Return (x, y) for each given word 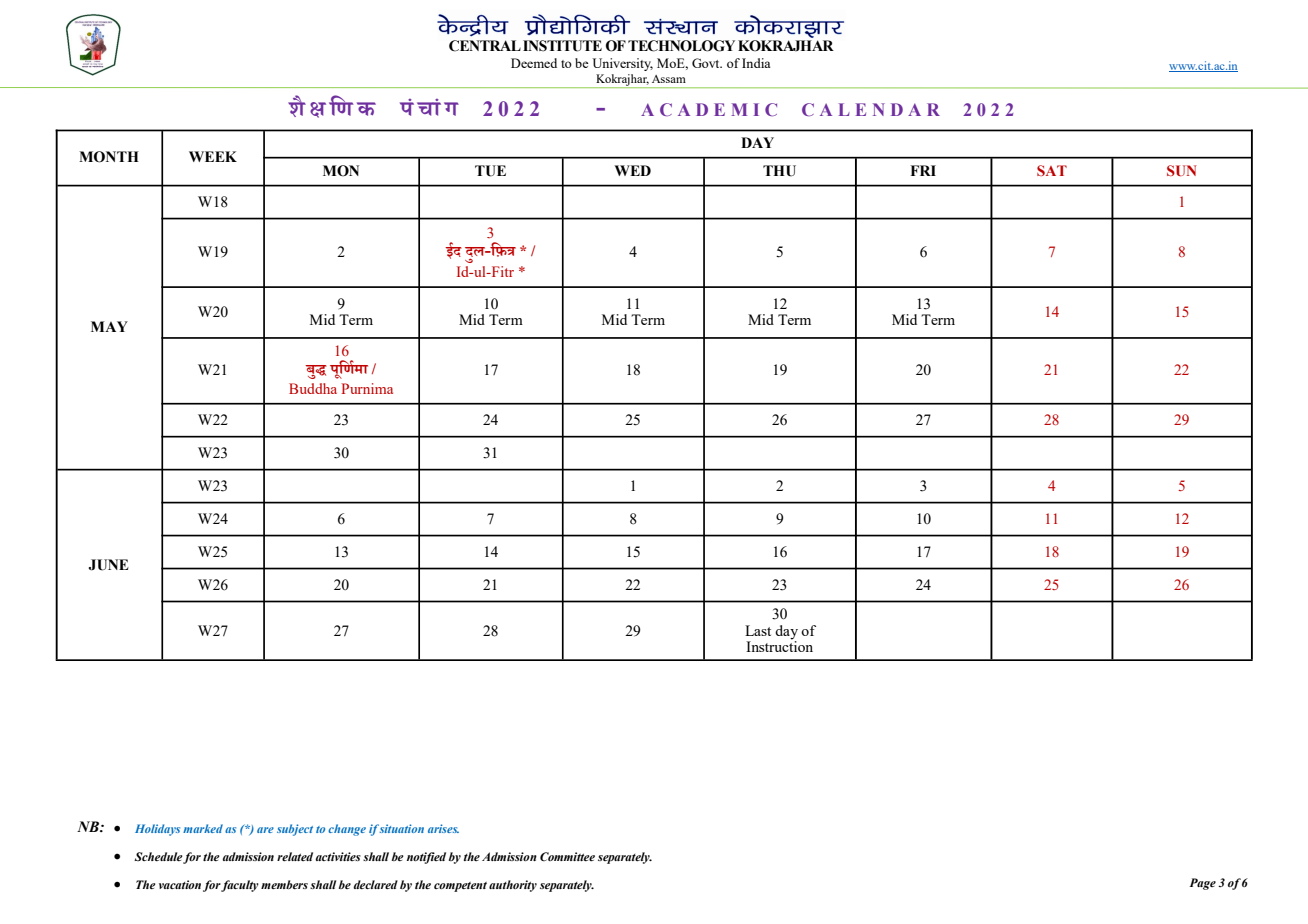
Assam (669, 79)
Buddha (313, 388)
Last (758, 630)
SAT (1052, 170)
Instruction (779, 645)
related (295, 857)
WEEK (213, 156)
